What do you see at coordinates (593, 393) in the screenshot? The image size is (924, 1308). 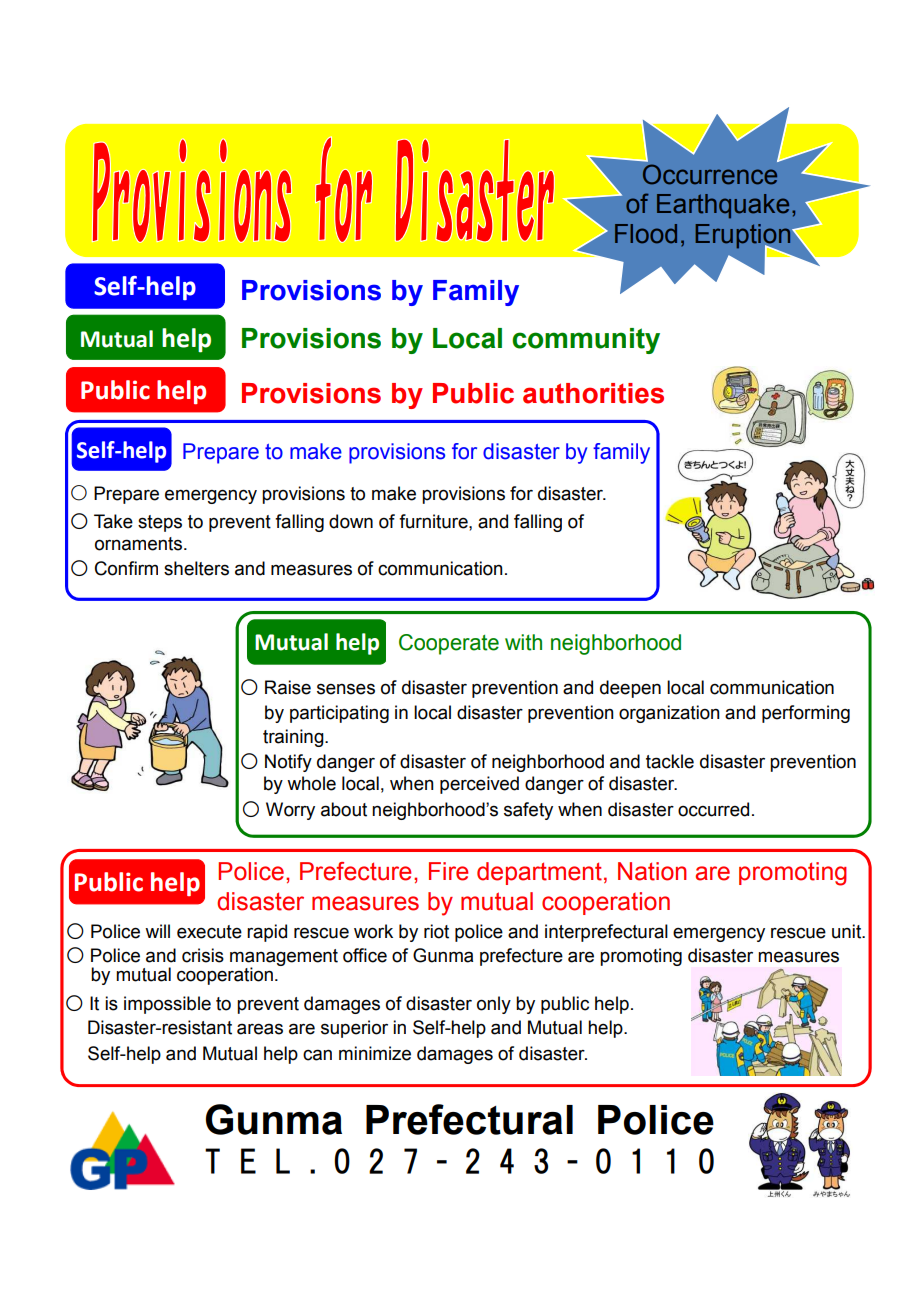 I see `authorities` at bounding box center [593, 393].
